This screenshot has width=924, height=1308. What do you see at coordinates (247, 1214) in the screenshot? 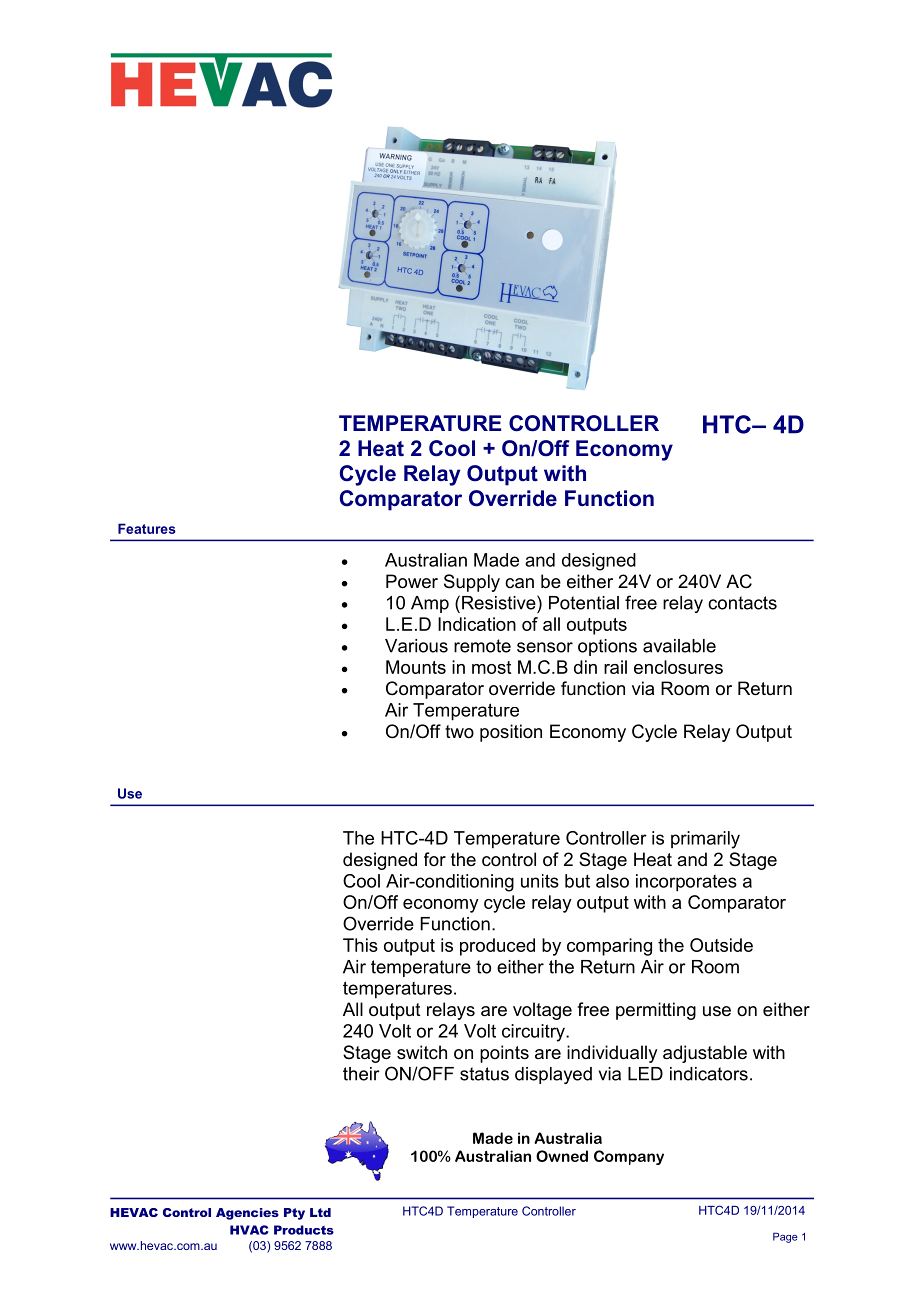
I see `Agencies` at bounding box center [247, 1214].
